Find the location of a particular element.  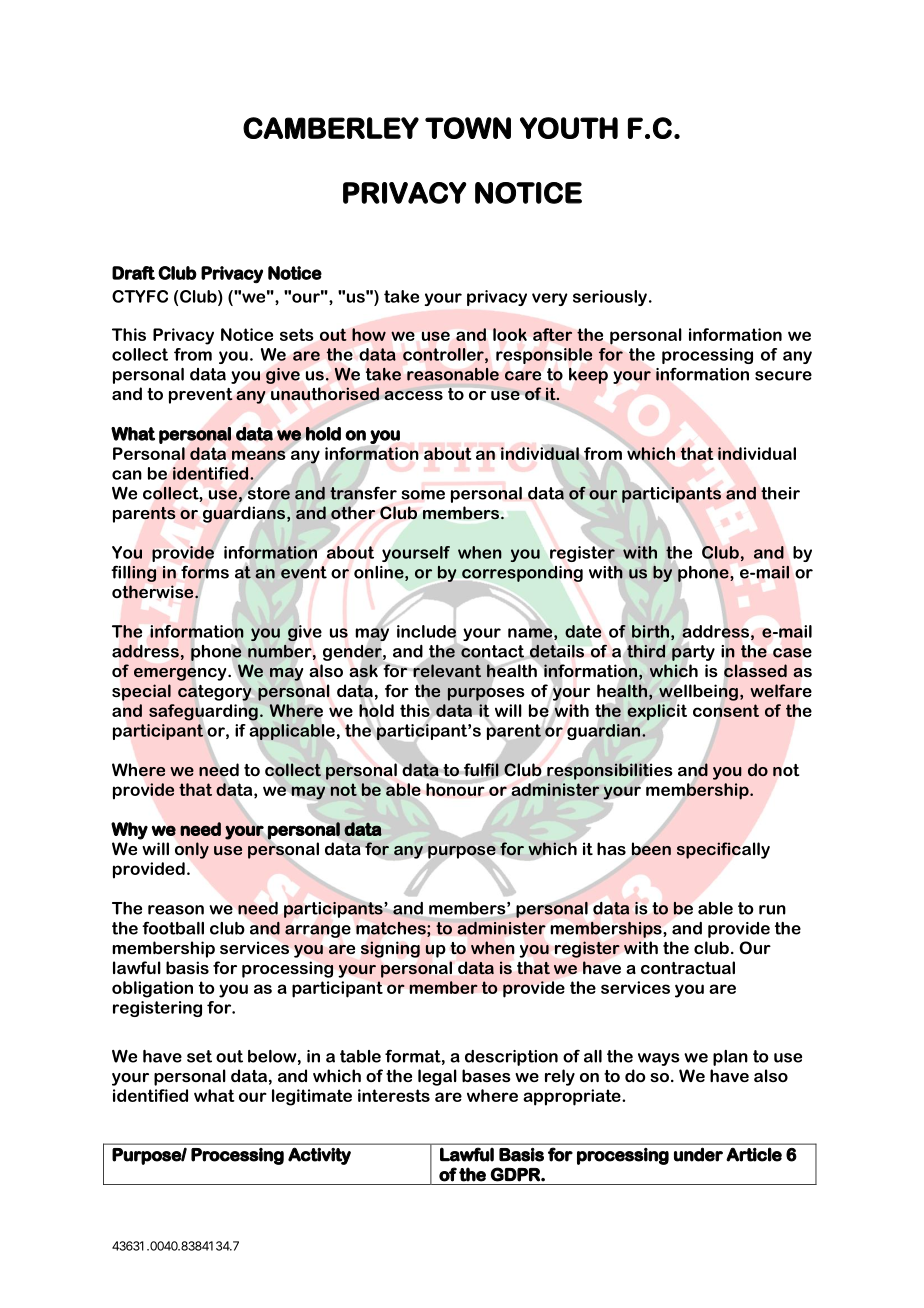

classed is located at coordinates (755, 670).
